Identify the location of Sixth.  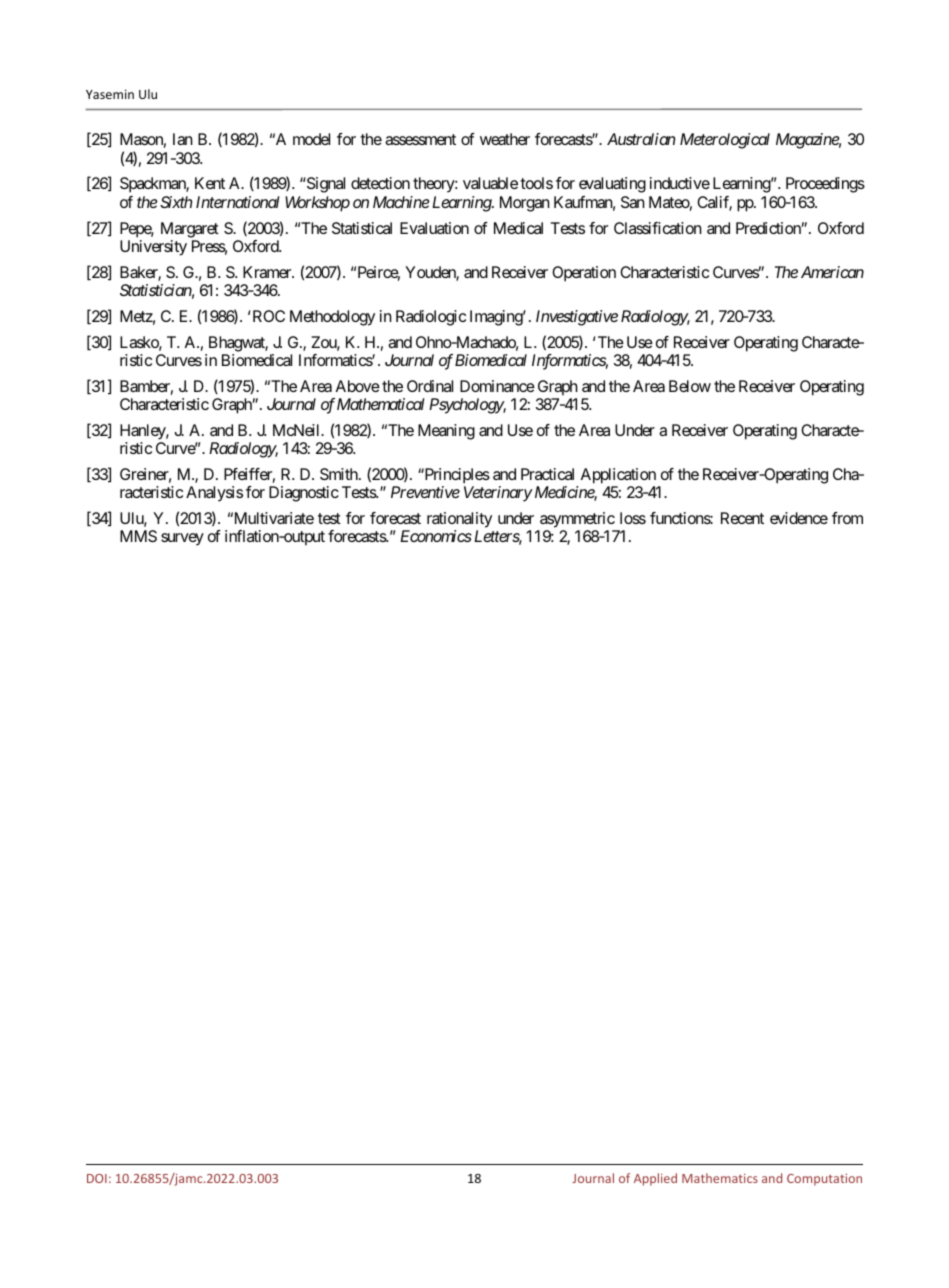
(176, 202).
